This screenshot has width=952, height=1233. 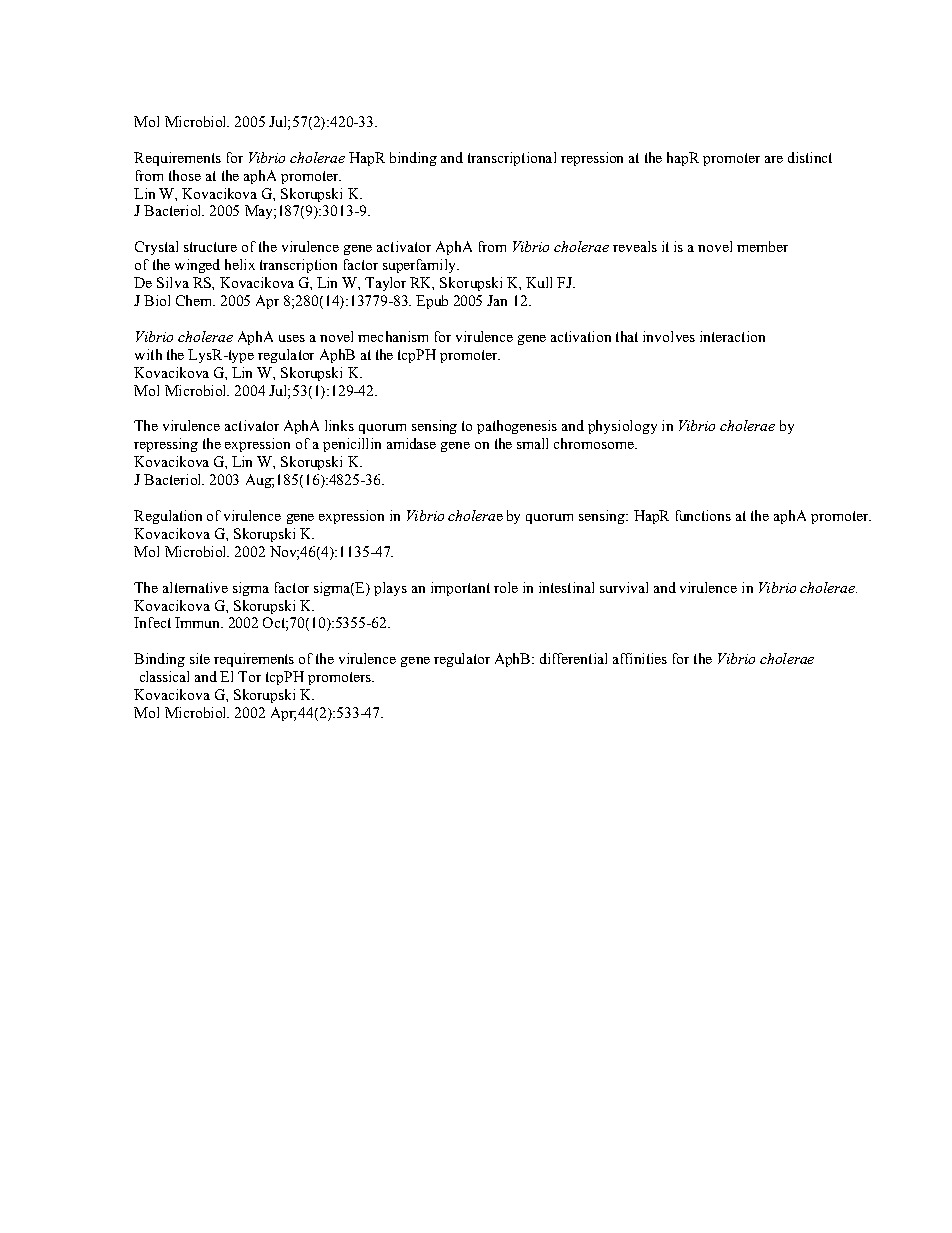 I want to click on those, so click(x=185, y=175).
